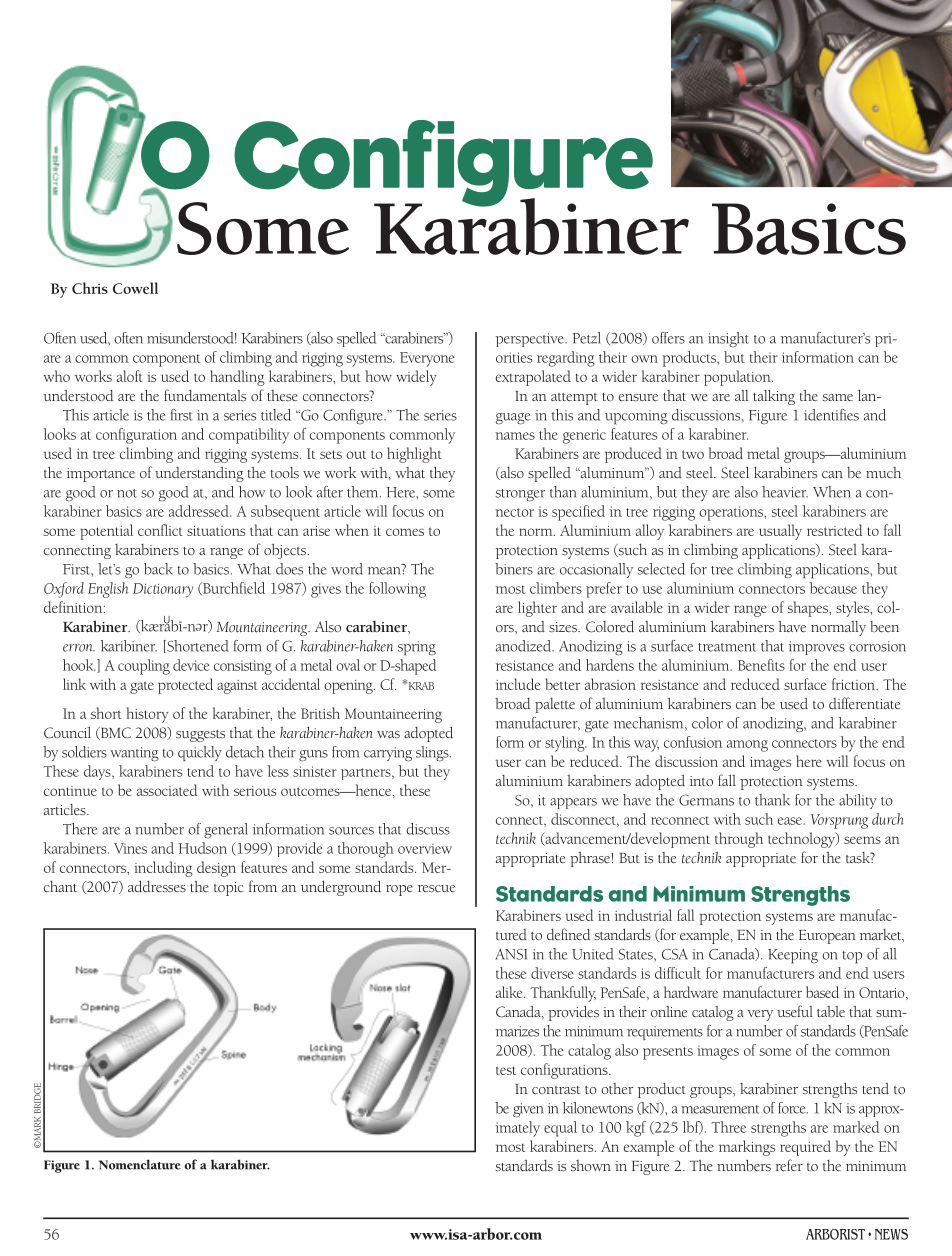 The image size is (952, 1256). I want to click on Nomenclature, so click(140, 1164).
